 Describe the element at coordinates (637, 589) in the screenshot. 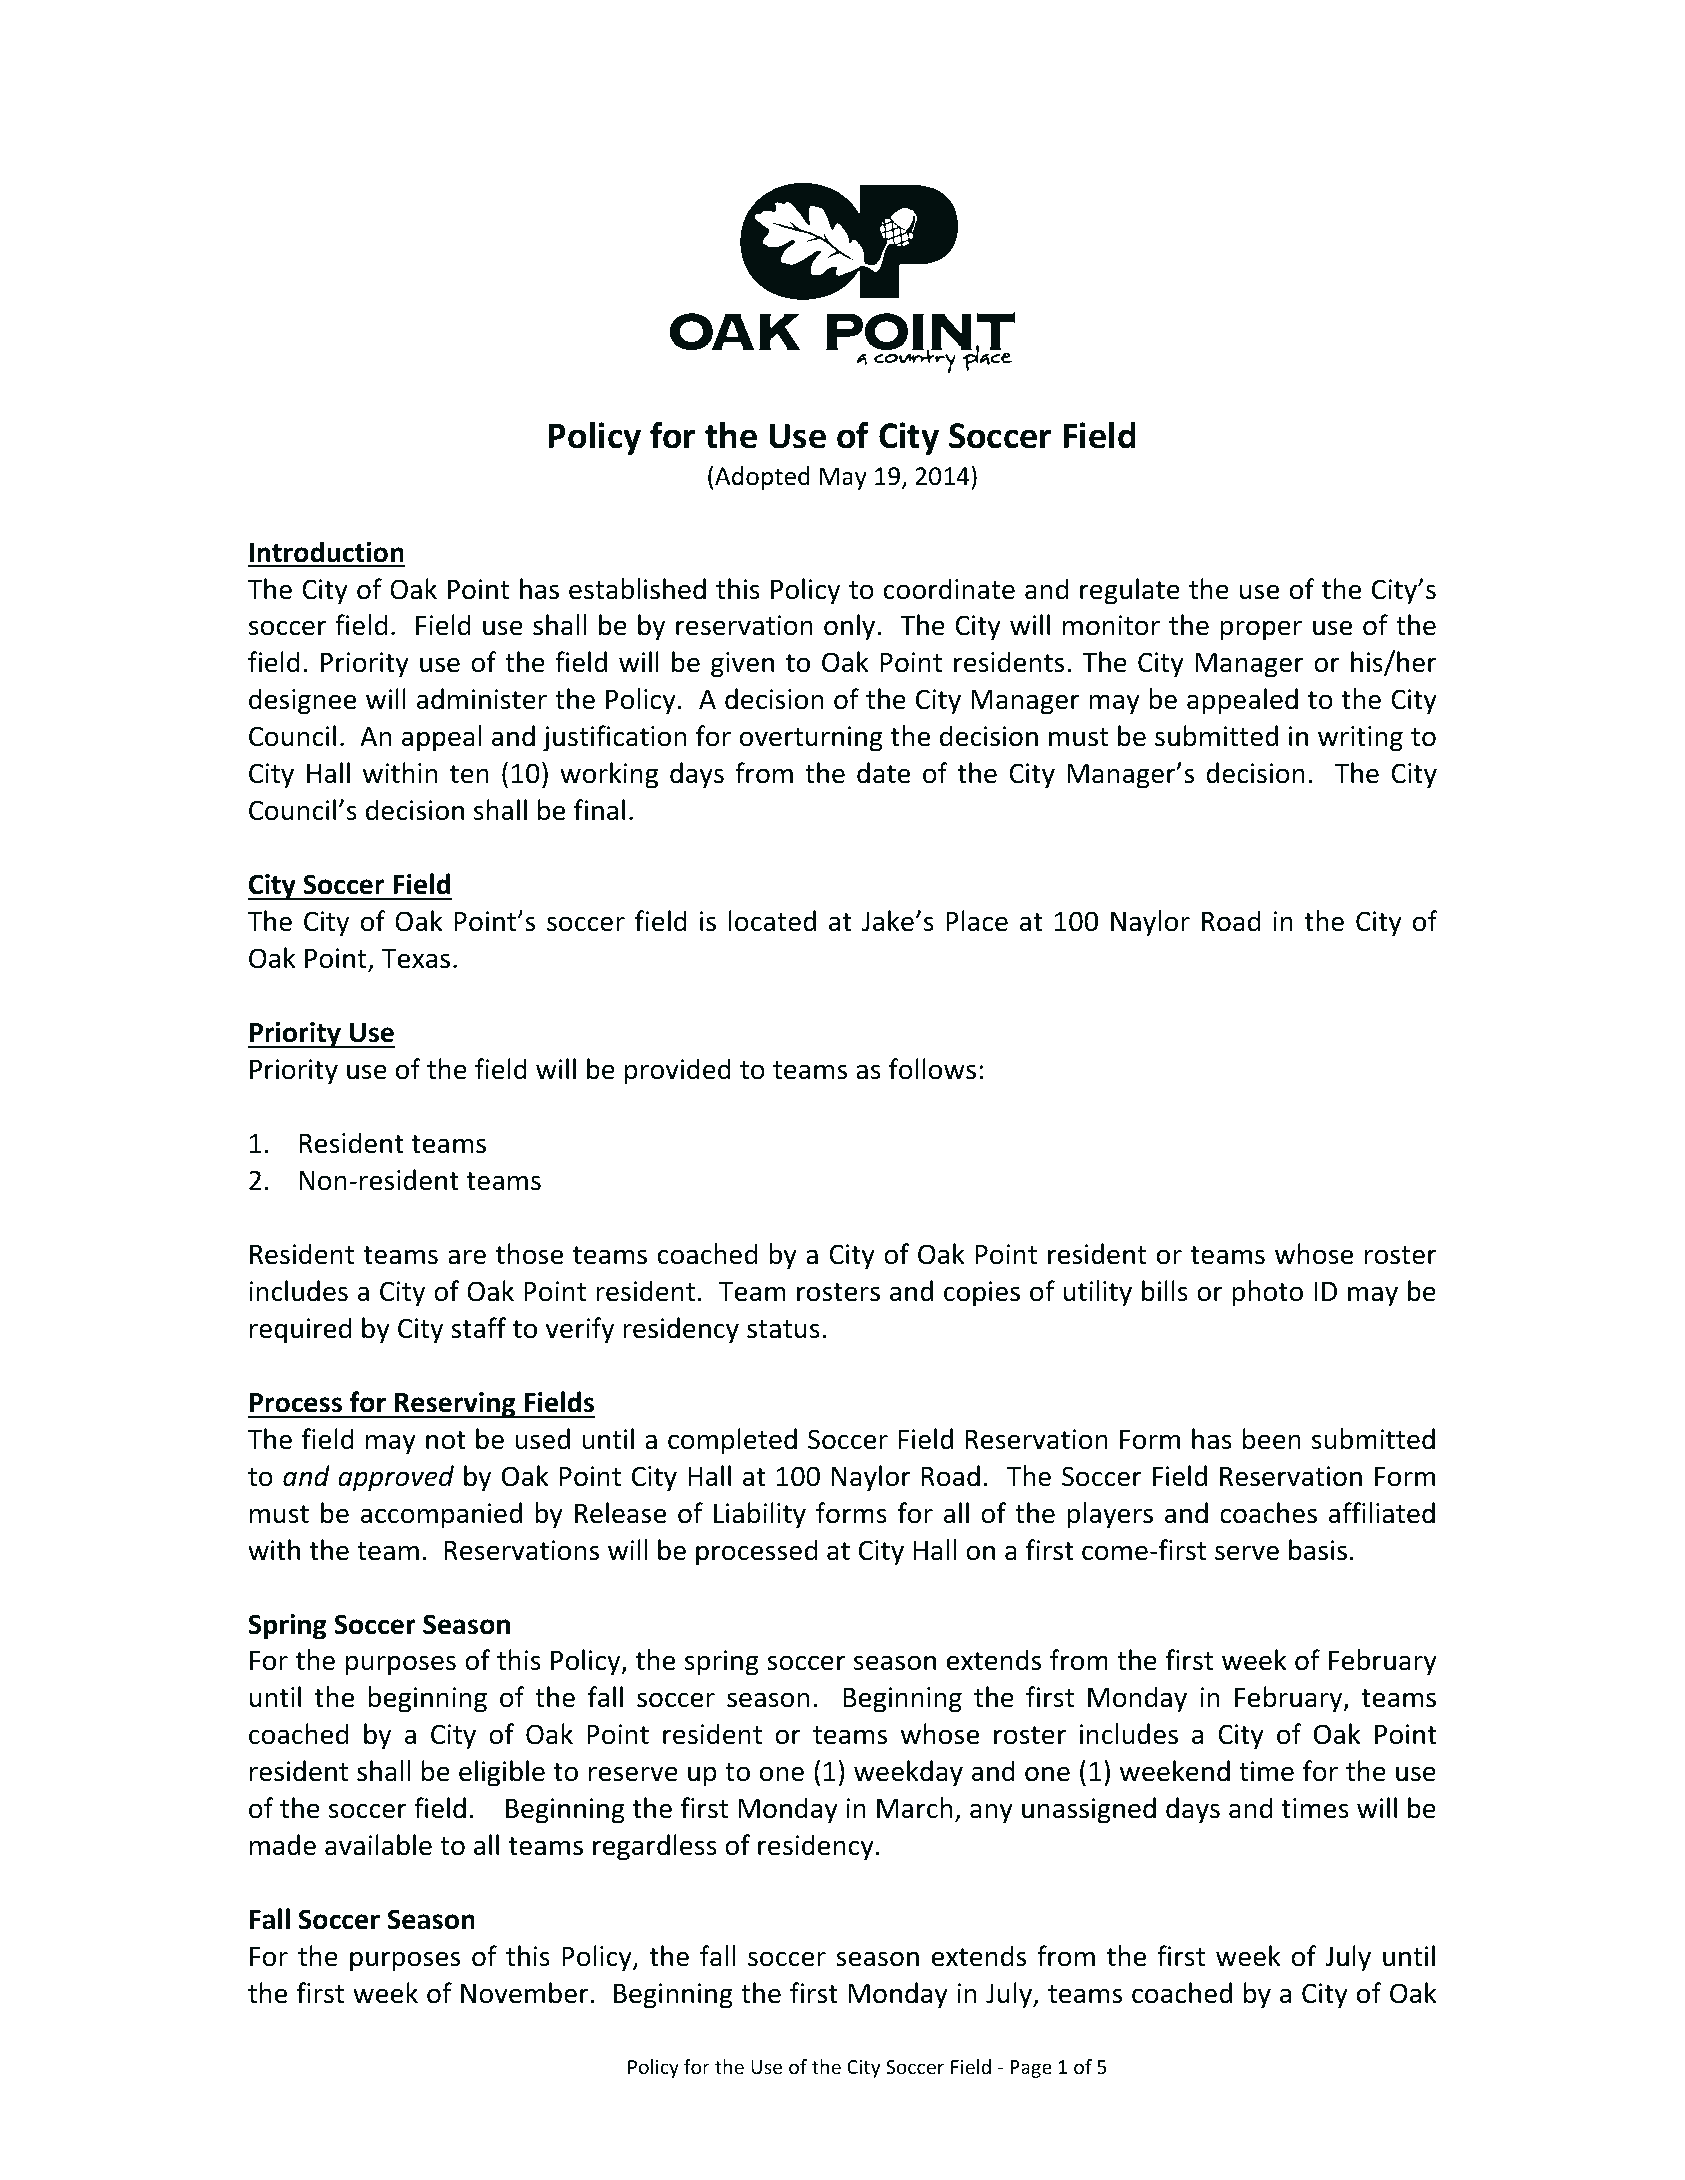

I see `established` at that location.
